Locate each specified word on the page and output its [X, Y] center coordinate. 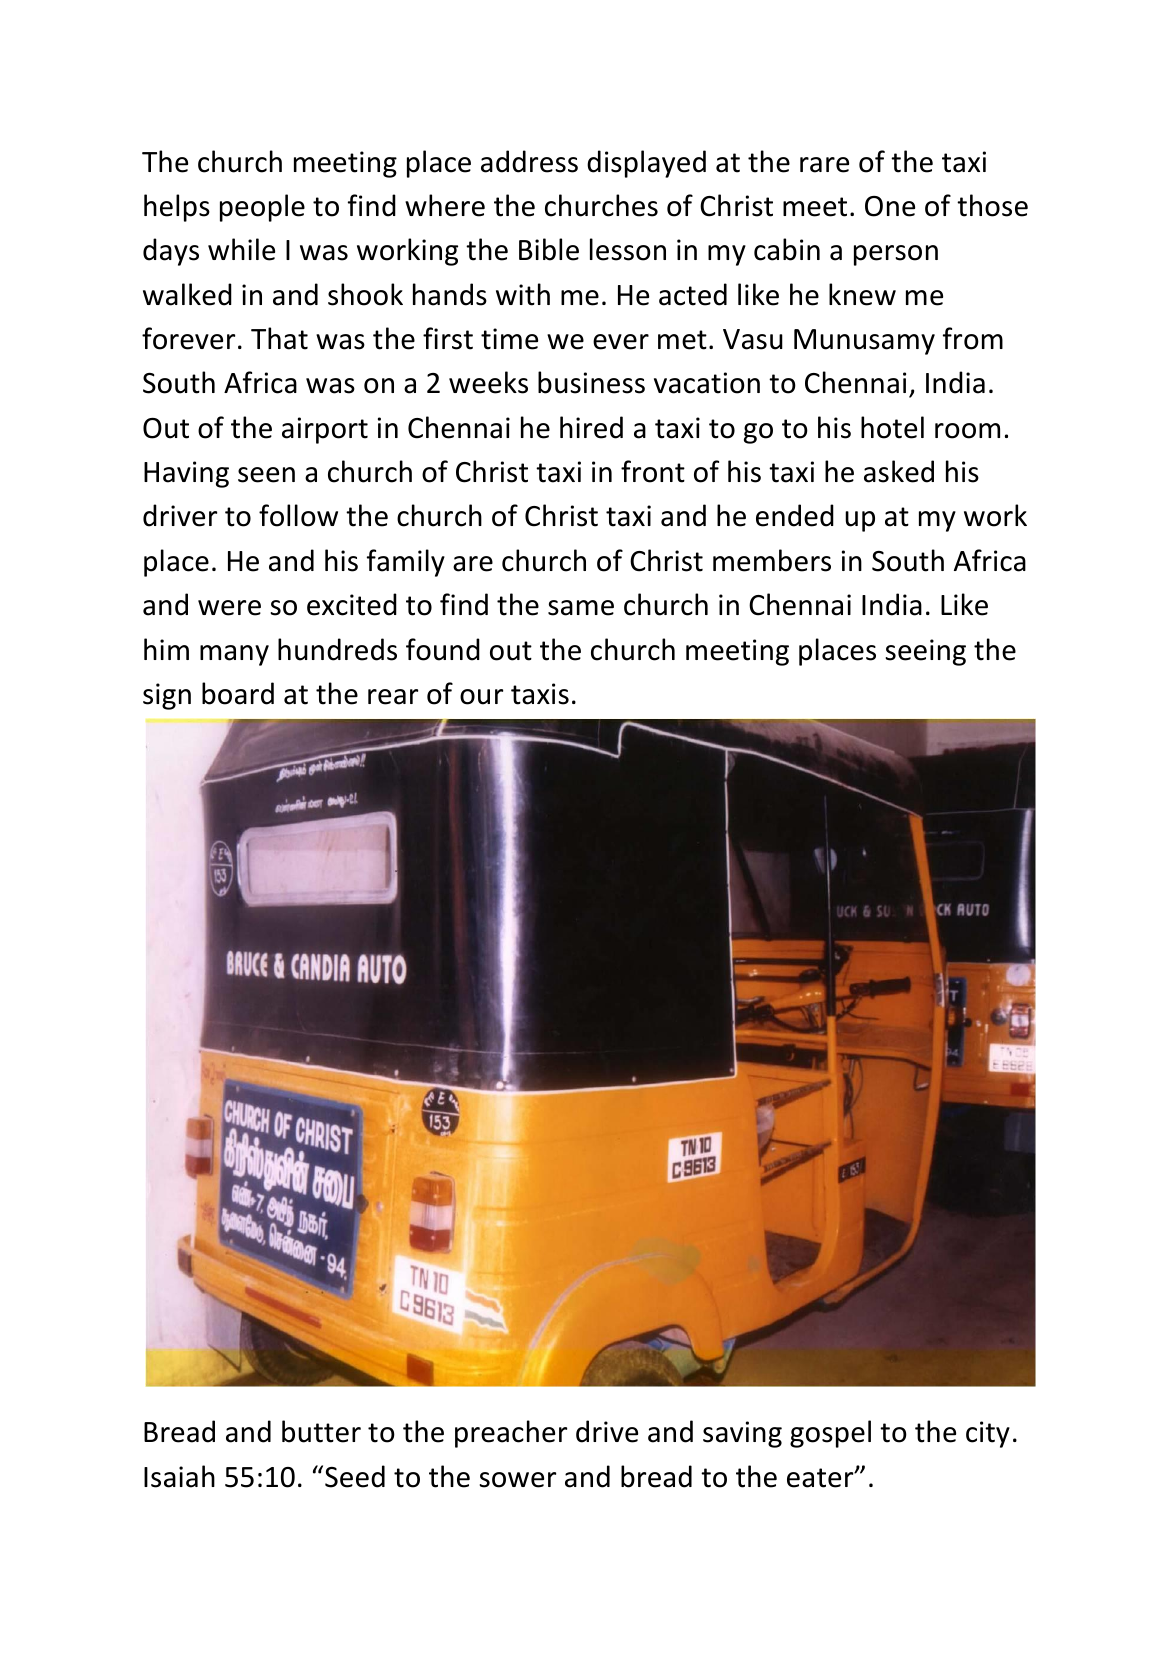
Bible [549, 249]
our [481, 697]
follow [298, 515]
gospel [830, 1434]
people [262, 208]
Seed [355, 1476]
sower [518, 1480]
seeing [926, 652]
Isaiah [179, 1476]
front [653, 471]
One [890, 206]
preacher [511, 1434]
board [238, 693]
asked [899, 471]
